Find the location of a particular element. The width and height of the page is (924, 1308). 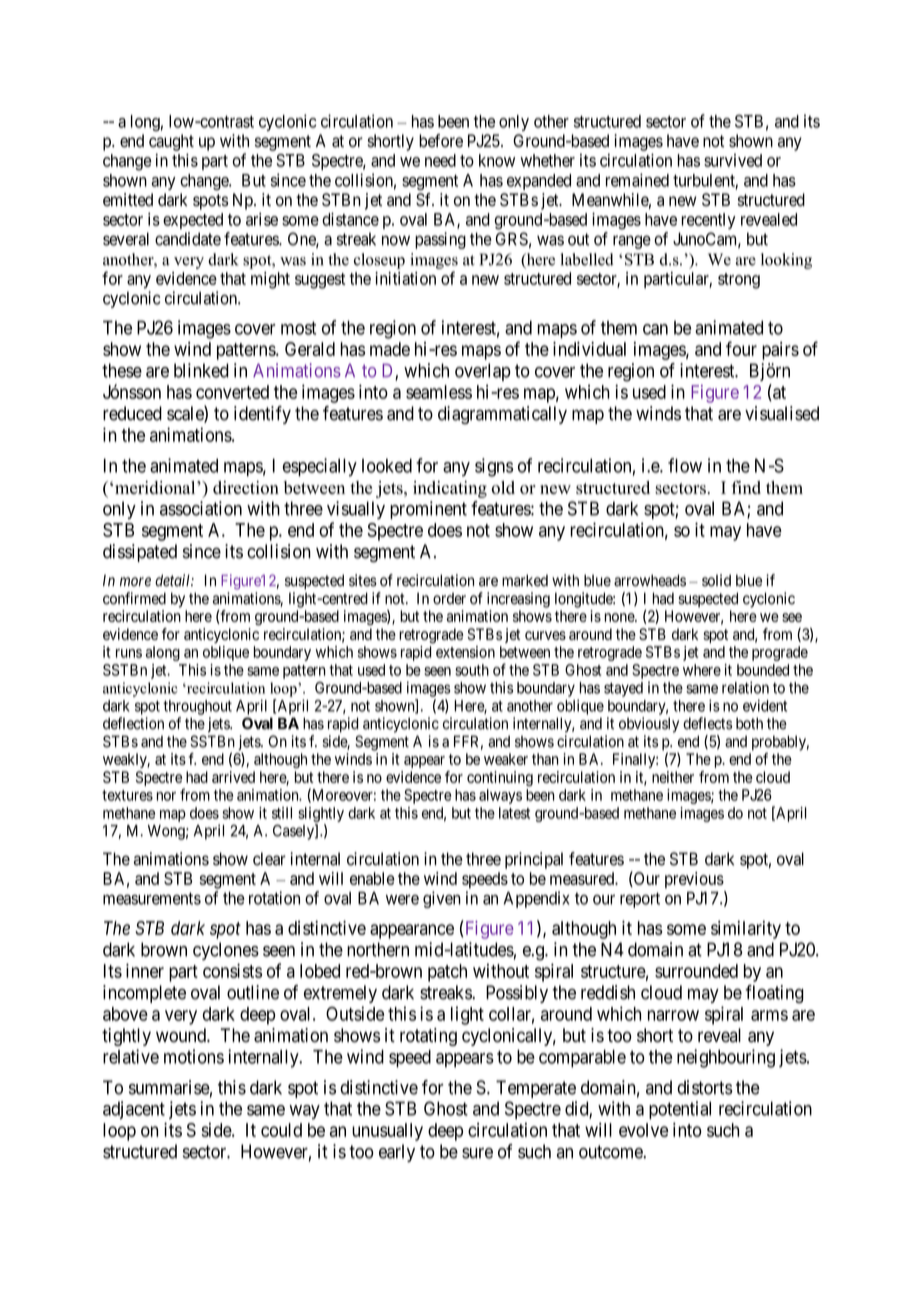

seamless is located at coordinates (439, 392).
